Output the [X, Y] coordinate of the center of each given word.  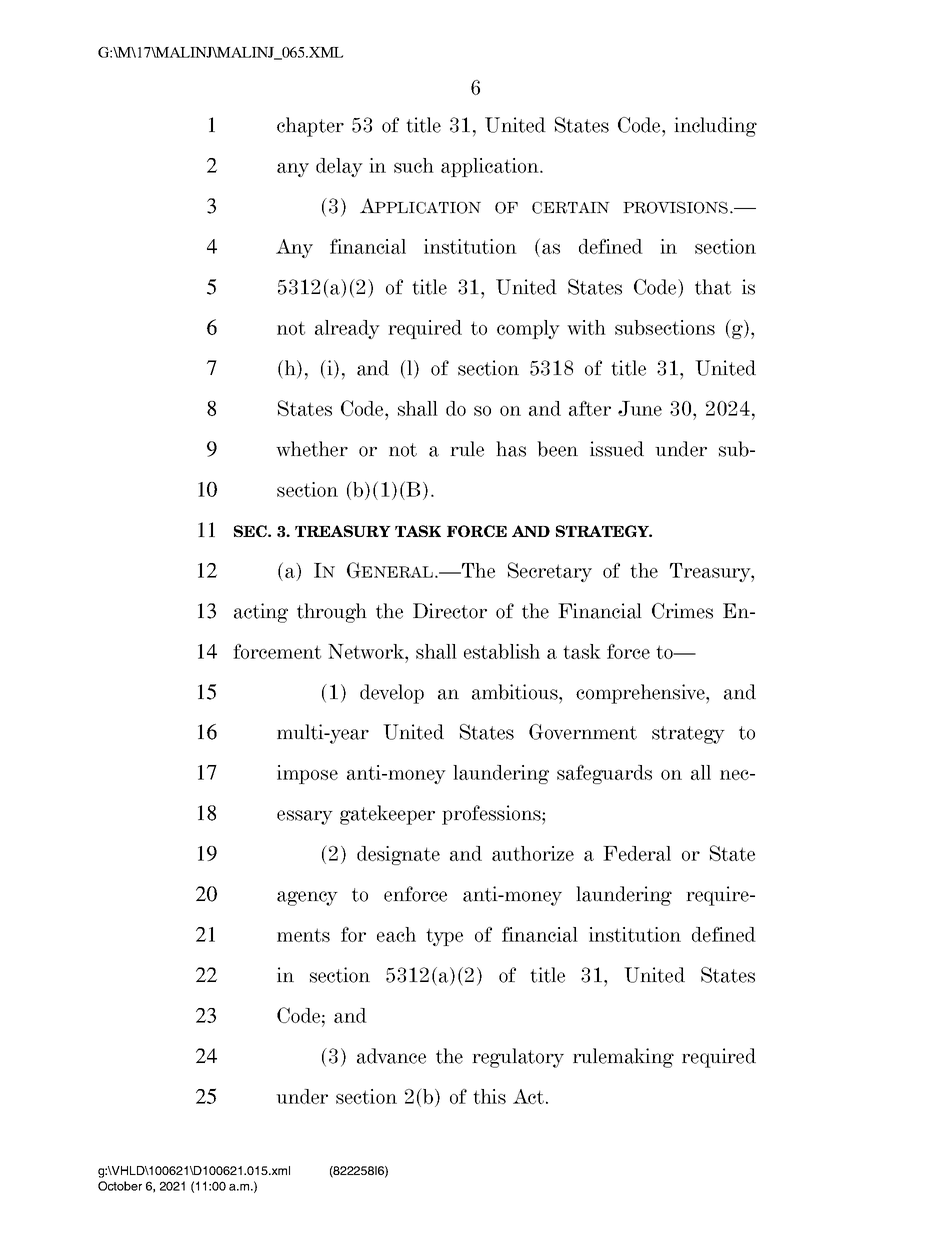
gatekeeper [387, 815]
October [120, 1186]
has [511, 449]
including [715, 127]
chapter [310, 127]
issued [617, 449]
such [414, 165]
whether [312, 449]
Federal [637, 853]
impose [307, 774]
